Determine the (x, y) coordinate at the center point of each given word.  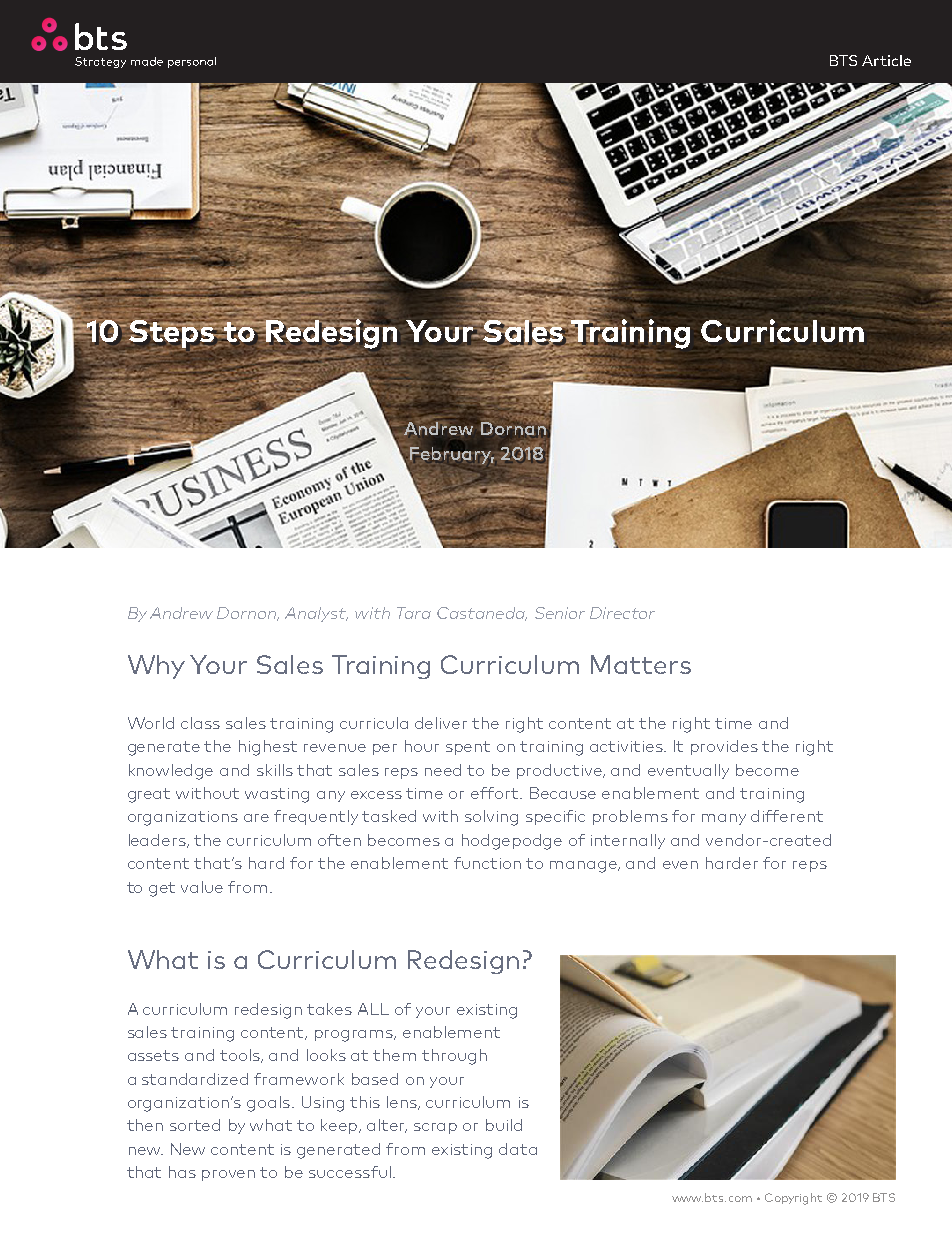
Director (622, 613)
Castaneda (482, 614)
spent (468, 748)
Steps (172, 332)
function (487, 863)
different (787, 816)
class (200, 723)
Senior (560, 613)
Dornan (514, 427)
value (202, 887)
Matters (641, 664)
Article (886, 60)
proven (228, 1175)
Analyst (316, 614)
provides (724, 747)
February (451, 454)
